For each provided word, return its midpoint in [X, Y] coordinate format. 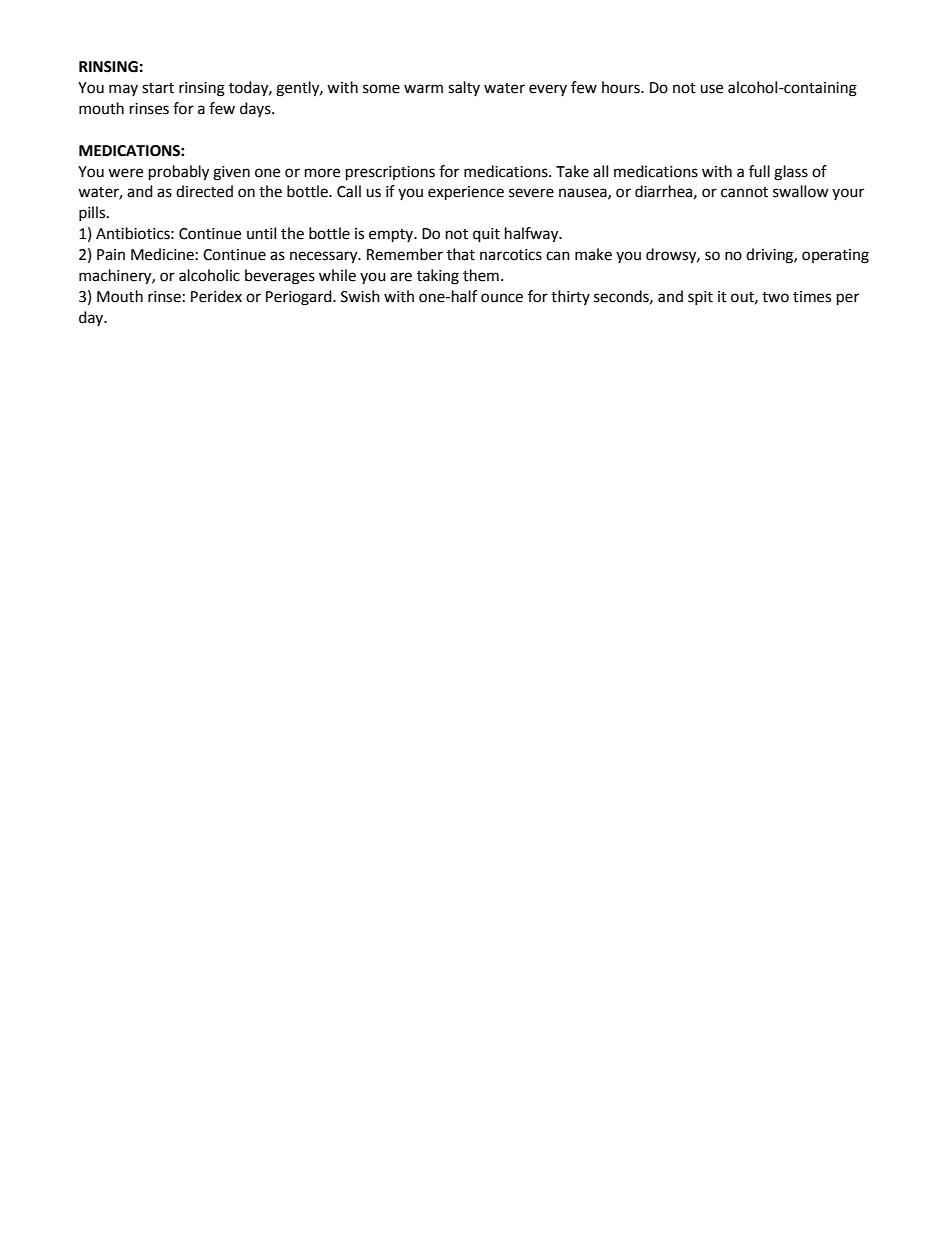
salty [464, 88]
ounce [502, 298]
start [158, 88]
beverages [280, 277]
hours [622, 87]
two [775, 297]
